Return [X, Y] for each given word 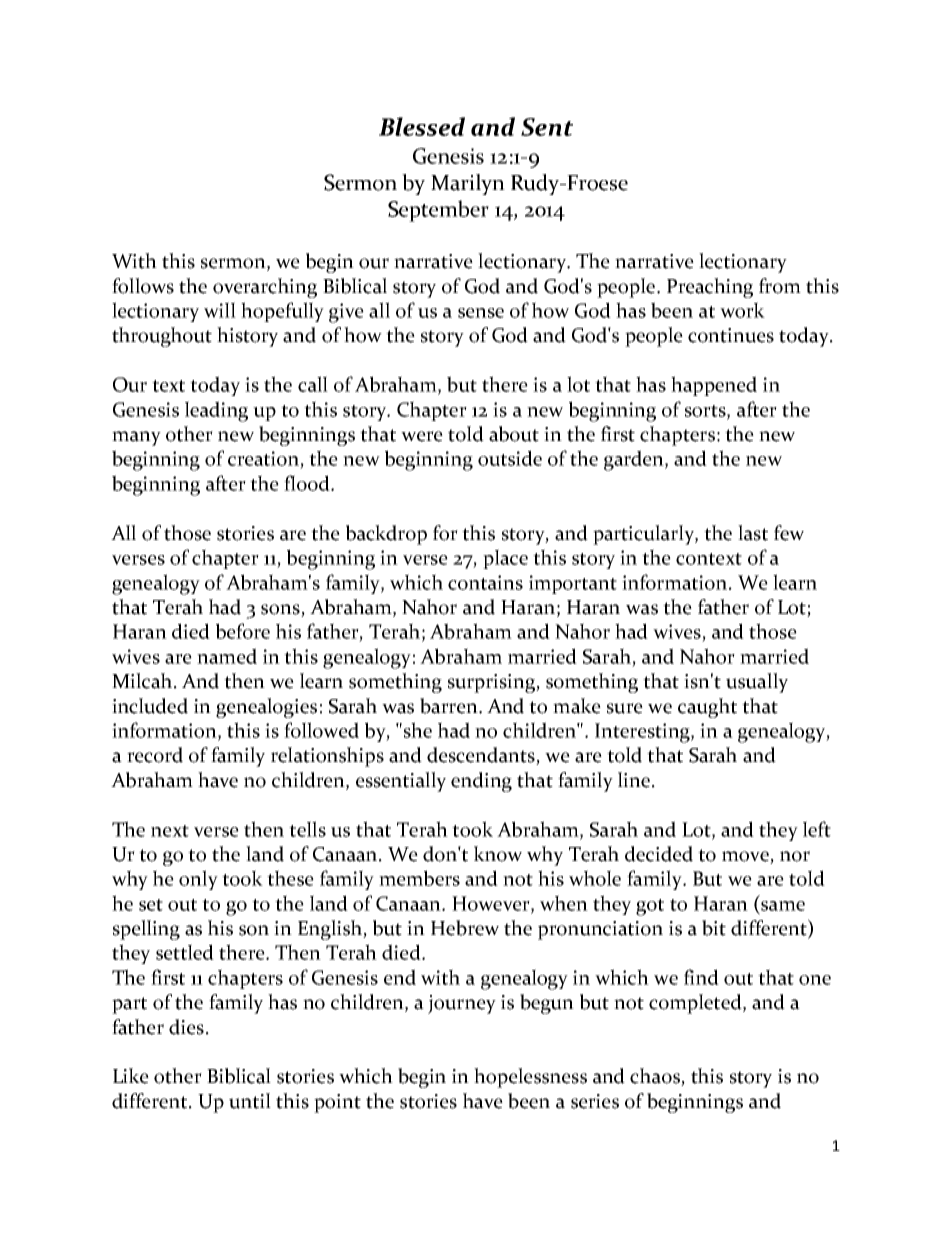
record [155, 755]
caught [707, 708]
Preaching [710, 288]
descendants [482, 756]
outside [510, 458]
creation [263, 458]
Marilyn [468, 184]
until [250, 1101]
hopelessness [530, 1078]
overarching [265, 288]
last [753, 533]
